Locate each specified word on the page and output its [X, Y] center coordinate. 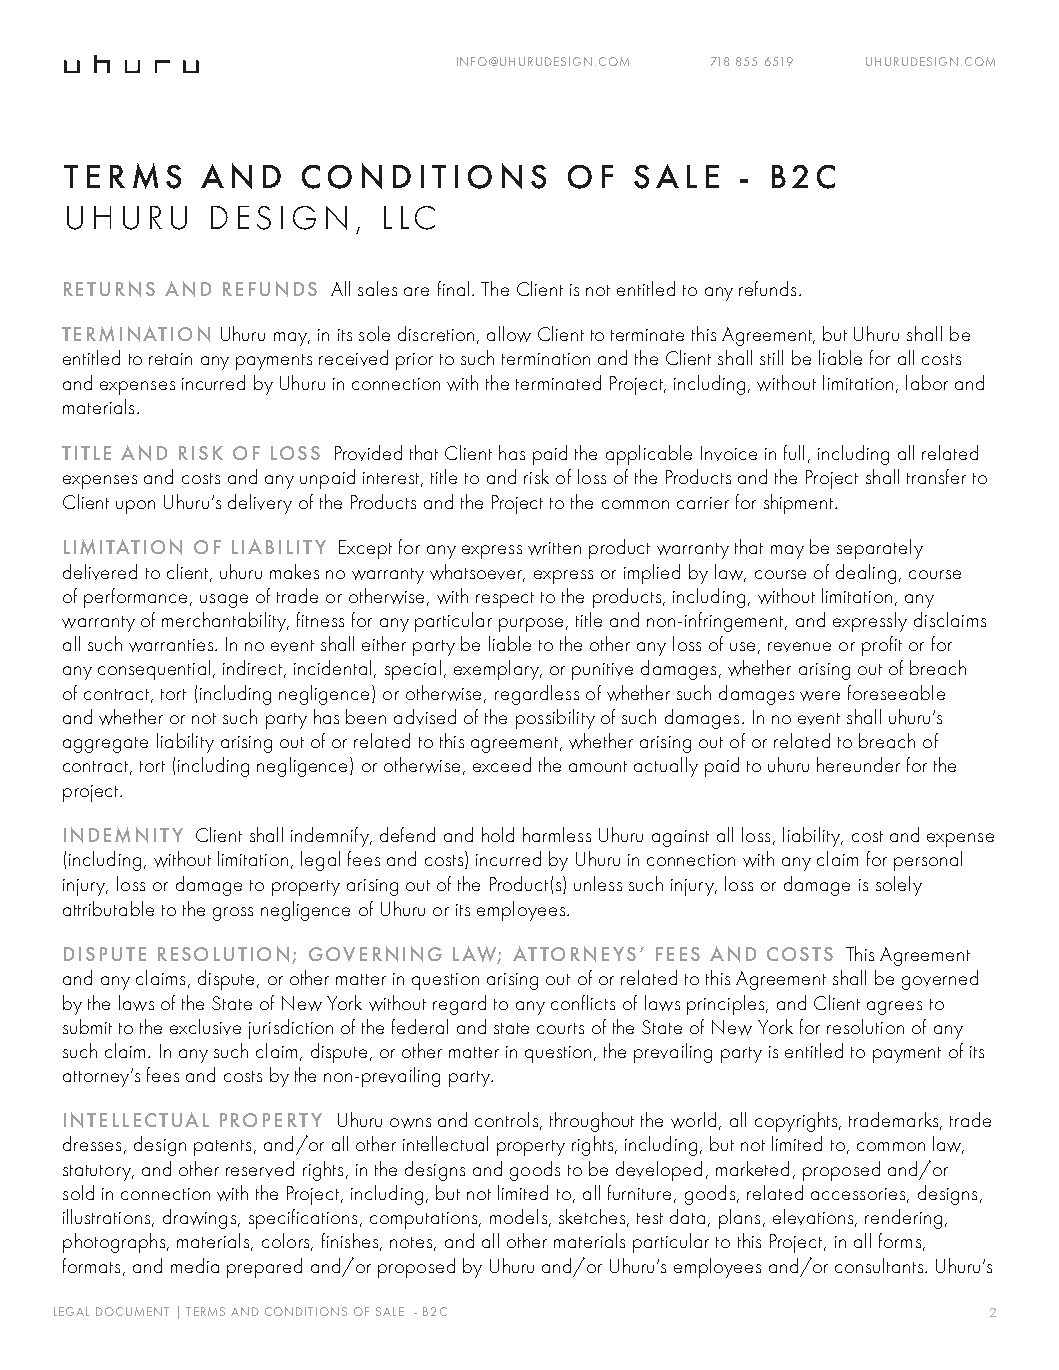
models [518, 1216]
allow [509, 334]
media [195, 1265]
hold [498, 834]
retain [170, 359]
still [771, 357]
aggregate [105, 745]
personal [928, 861]
